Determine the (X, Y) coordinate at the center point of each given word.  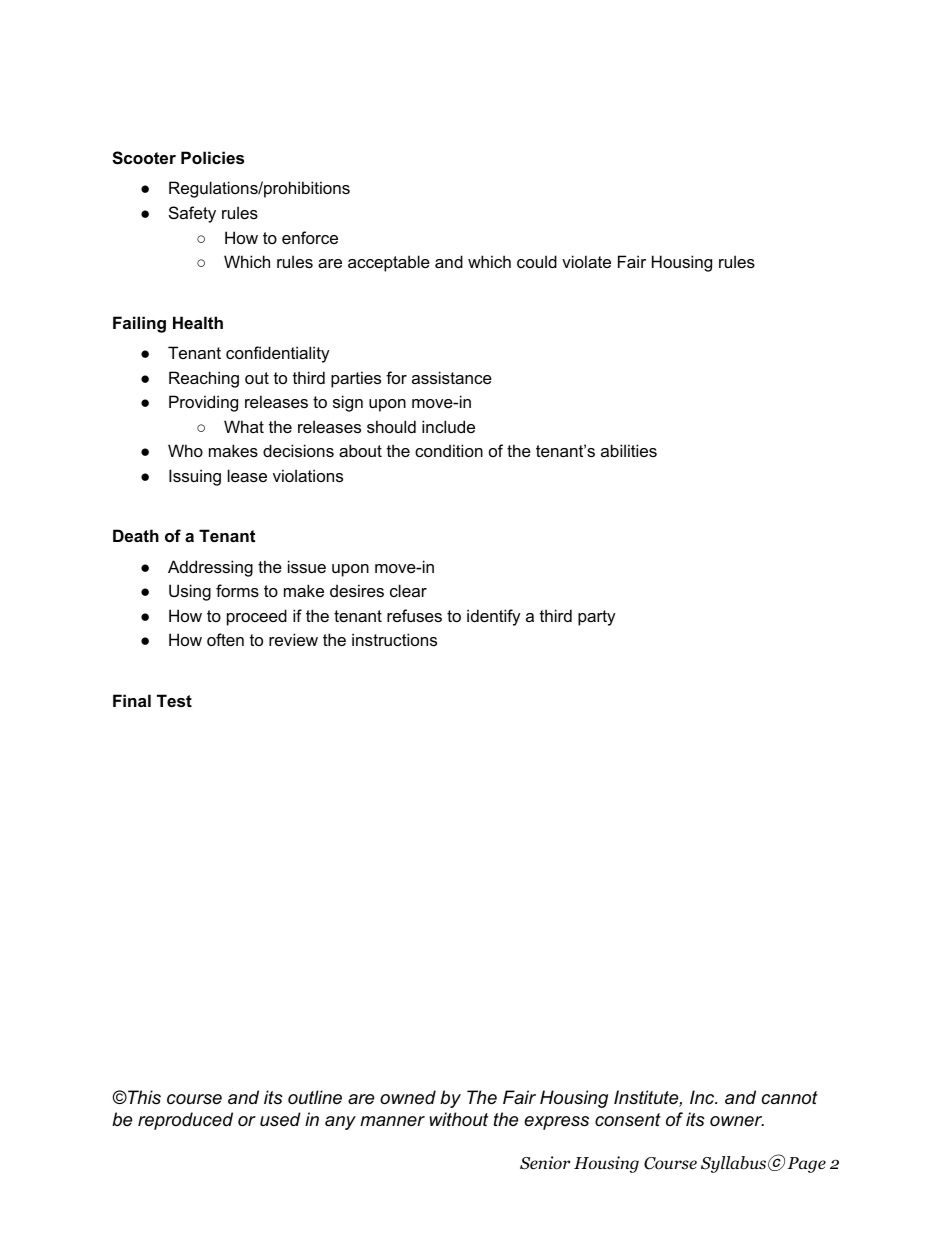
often (225, 639)
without (459, 1119)
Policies (212, 157)
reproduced (185, 1121)
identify (494, 617)
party (597, 618)
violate (586, 261)
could (537, 261)
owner (737, 1121)
